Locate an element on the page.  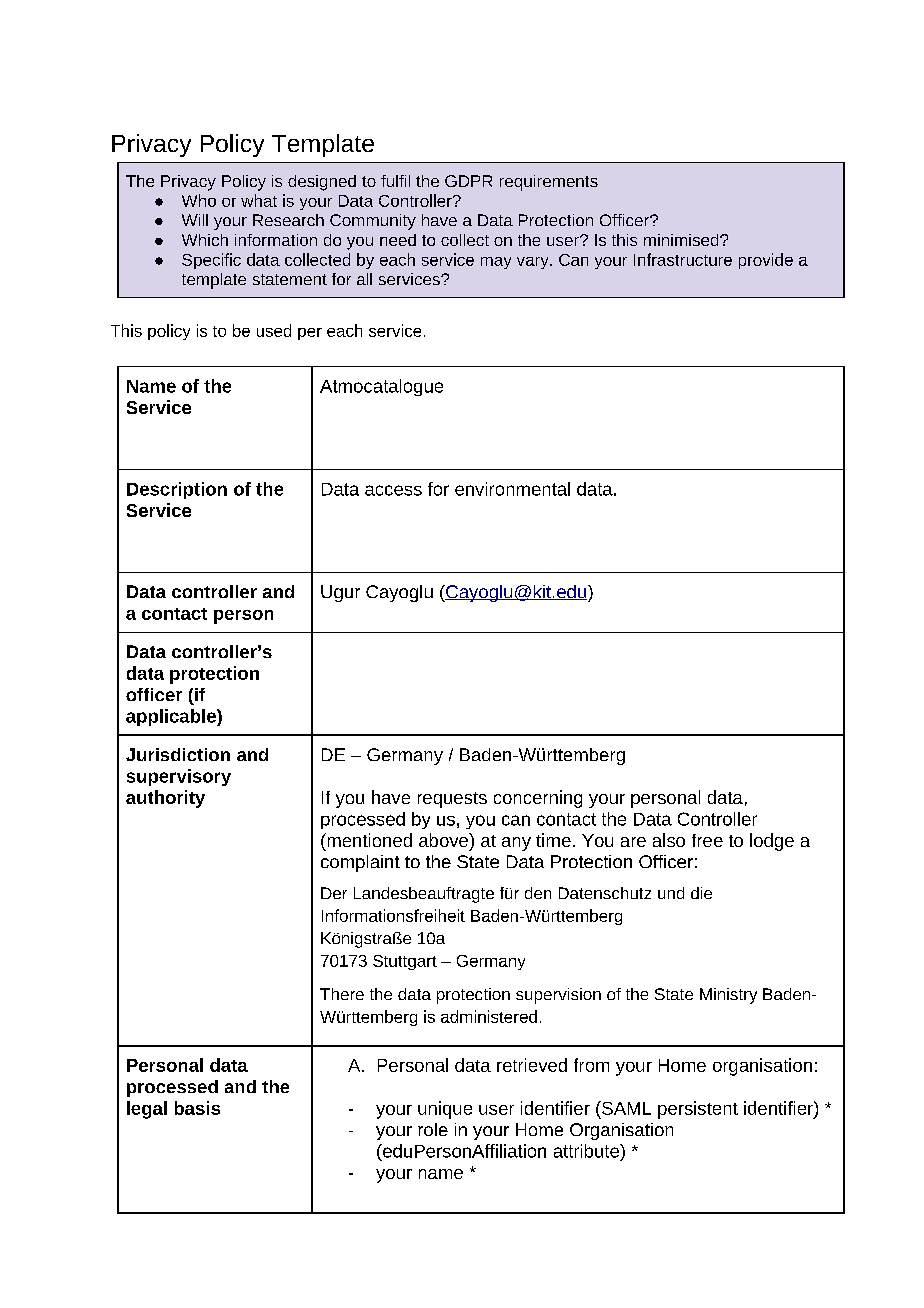
Der is located at coordinates (334, 893).
